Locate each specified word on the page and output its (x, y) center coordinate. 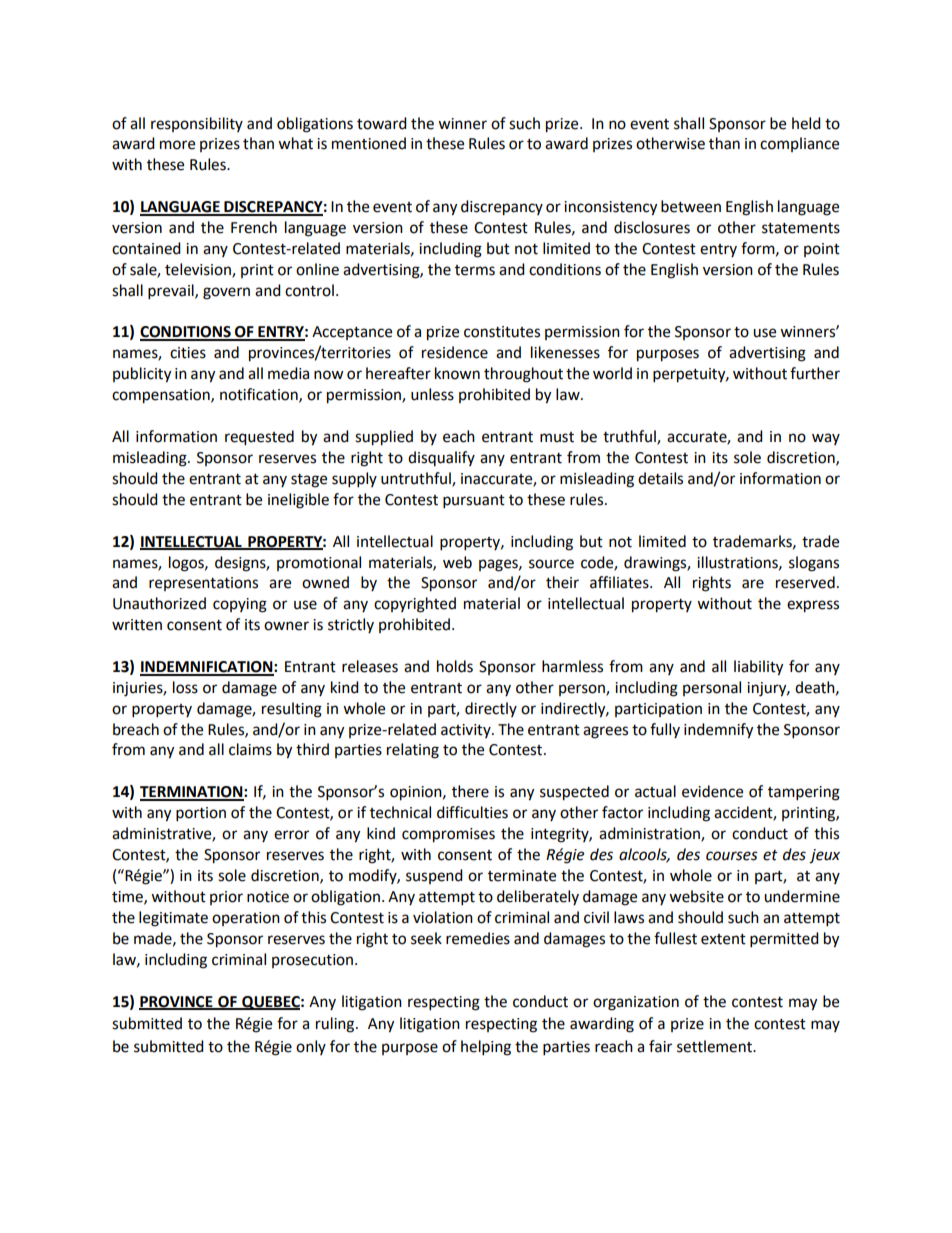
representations (203, 584)
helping (486, 1048)
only (311, 1047)
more (177, 145)
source (551, 564)
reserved (805, 582)
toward (382, 123)
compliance (799, 144)
